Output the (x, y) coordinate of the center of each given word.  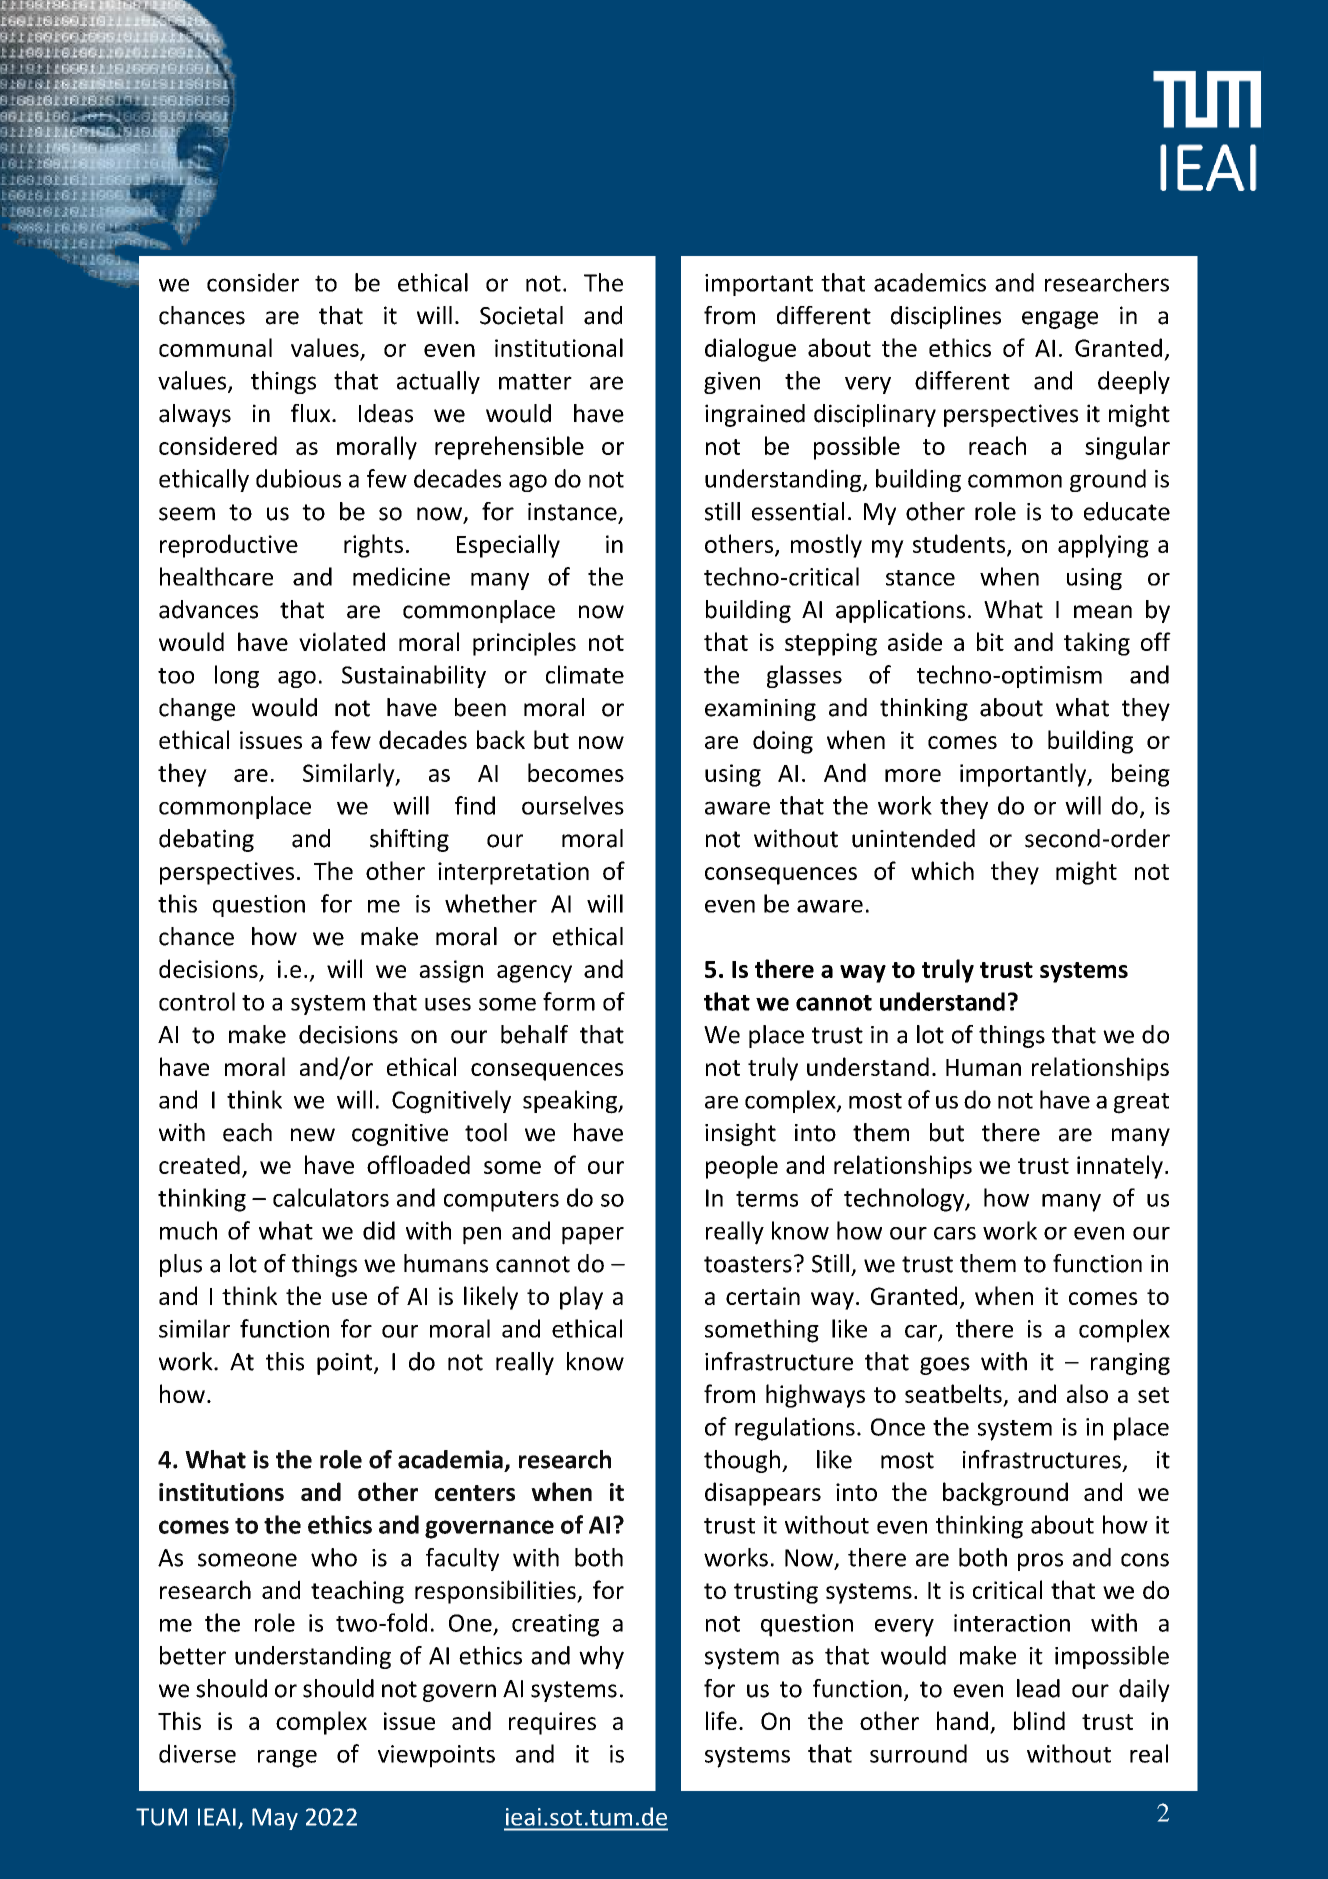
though (742, 1461)
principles (524, 644)
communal (215, 347)
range (287, 1759)
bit (990, 641)
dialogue (750, 350)
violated (342, 641)
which (942, 870)
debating (206, 840)
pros (1040, 1562)
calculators (331, 1197)
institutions (221, 1492)
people (742, 1167)
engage (1060, 320)
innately (1120, 1167)
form (569, 1001)
